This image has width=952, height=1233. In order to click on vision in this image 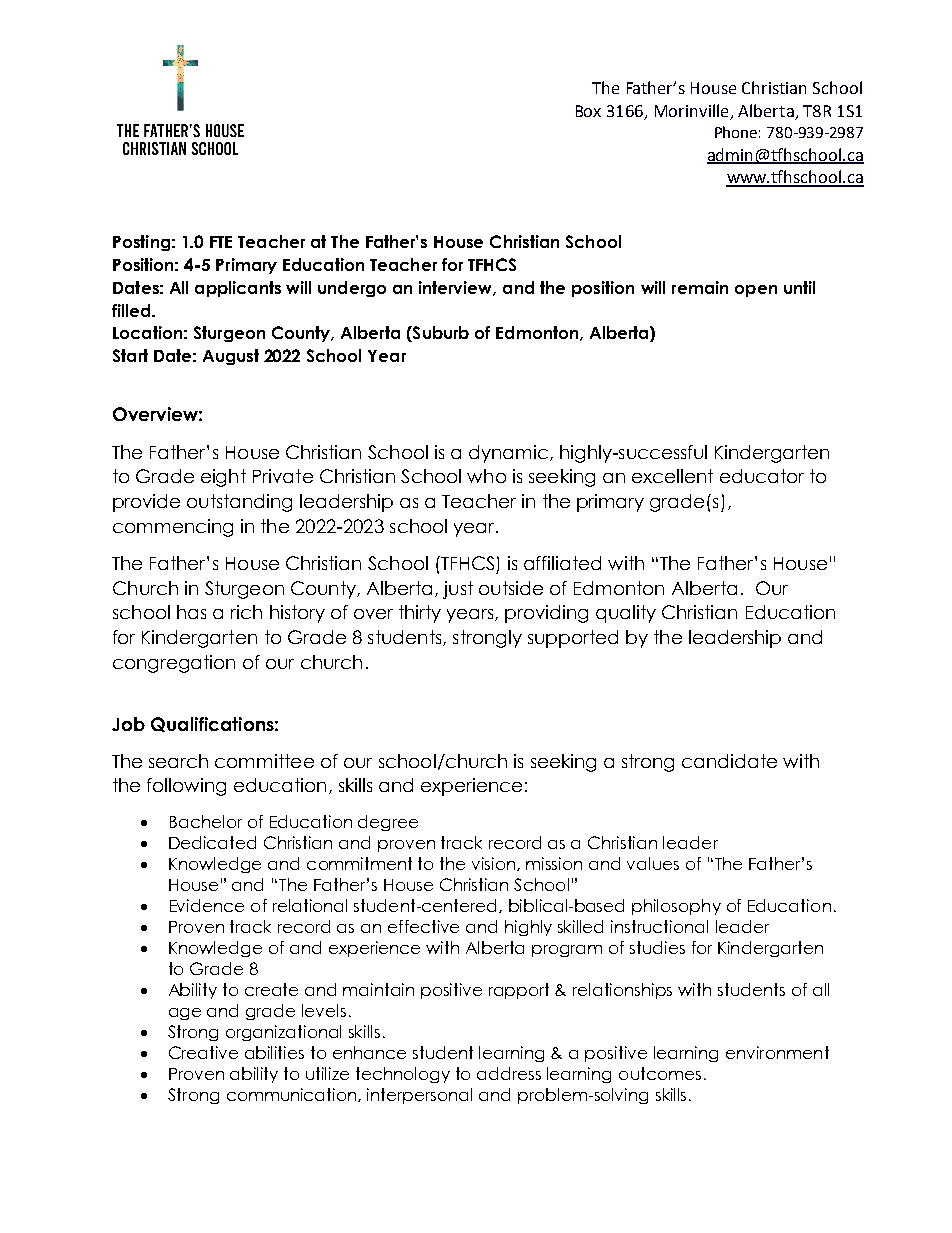, I will do `click(495, 864)`.
